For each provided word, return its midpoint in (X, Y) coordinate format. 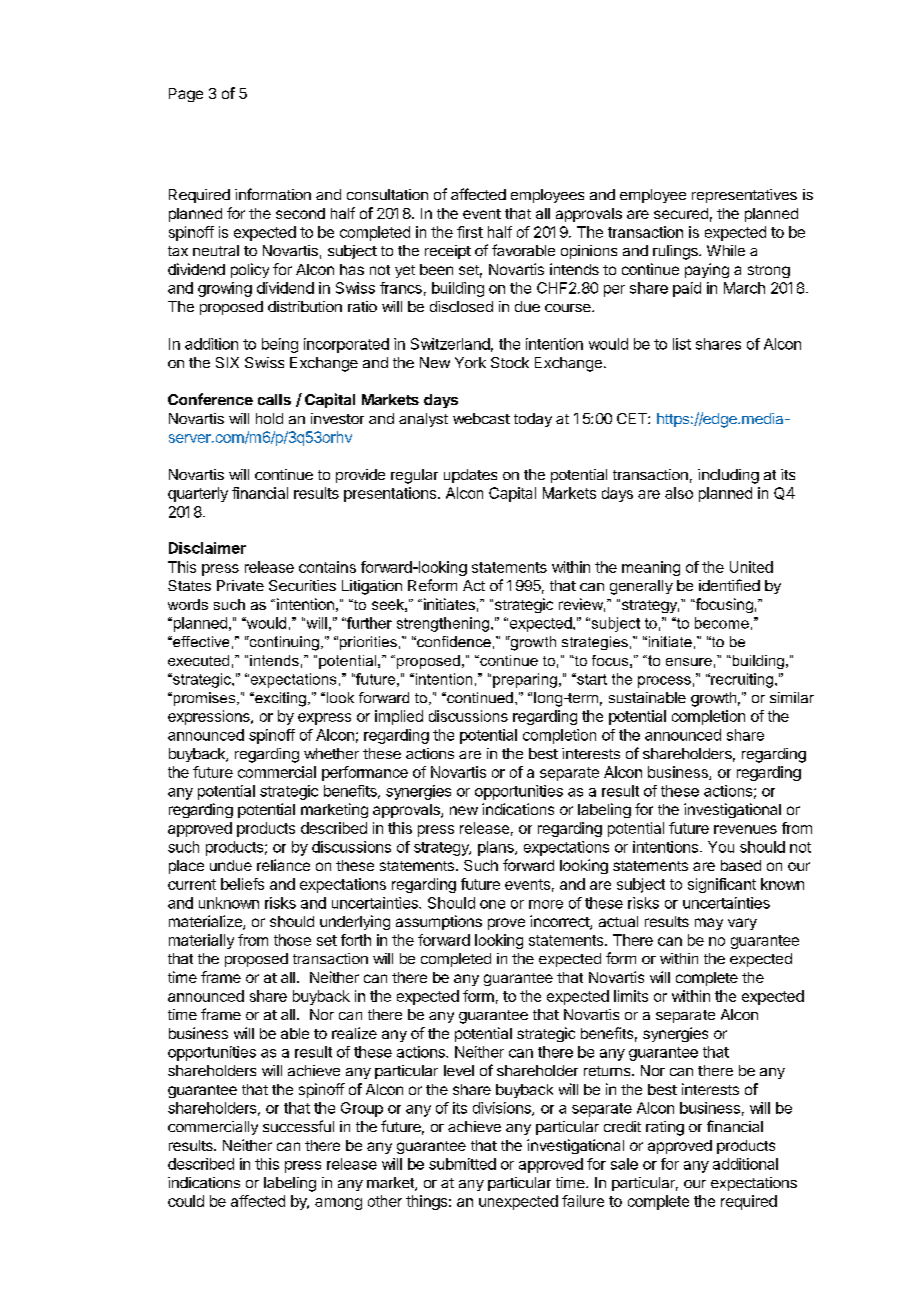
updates (470, 476)
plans (497, 848)
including (728, 476)
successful (298, 1126)
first (470, 232)
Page (186, 95)
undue (231, 865)
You (721, 847)
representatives (744, 196)
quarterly (198, 494)
